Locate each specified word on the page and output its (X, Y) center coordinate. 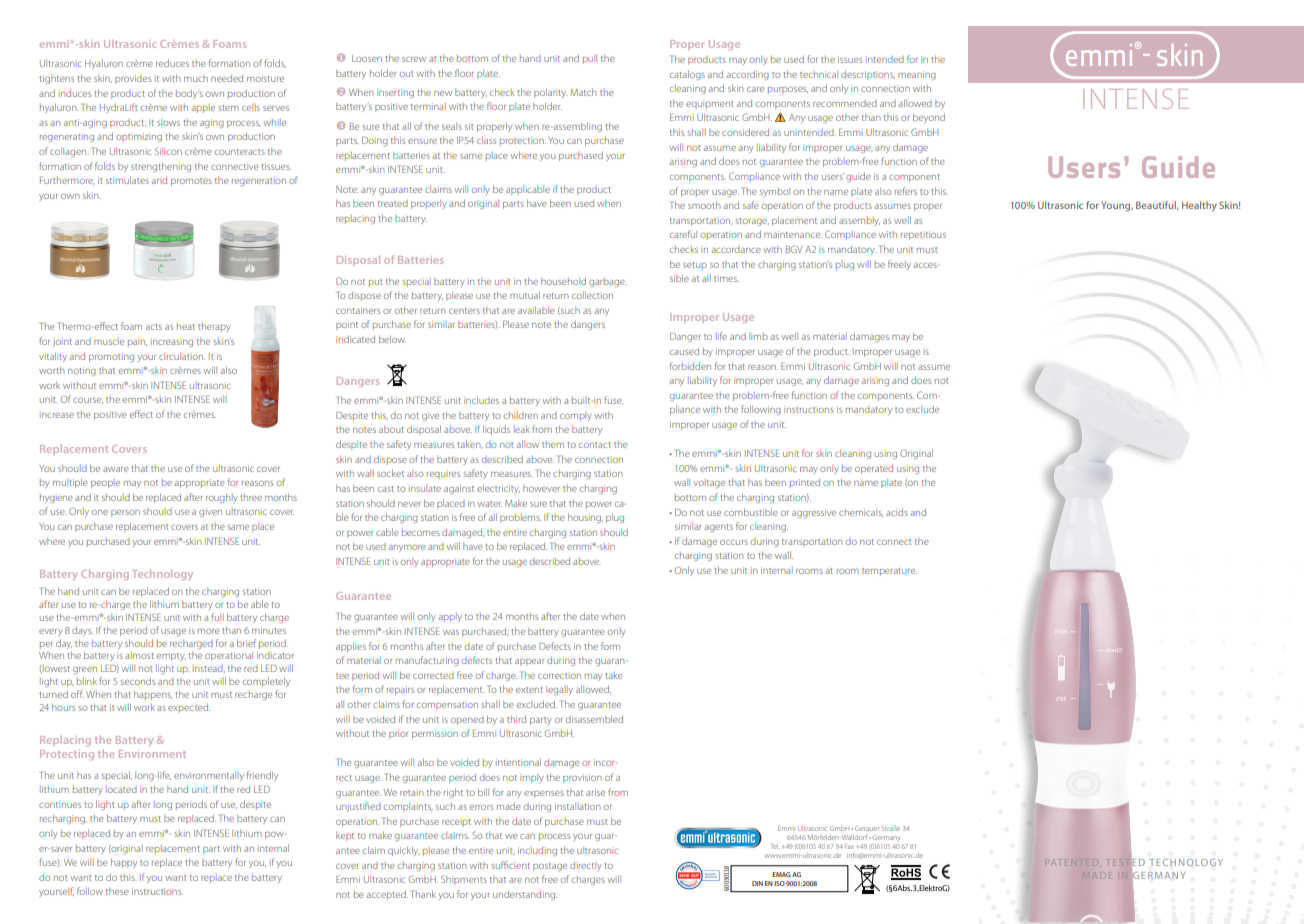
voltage (709, 483)
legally (559, 690)
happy (124, 863)
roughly (222, 498)
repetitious (923, 235)
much (196, 78)
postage (550, 867)
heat (186, 326)
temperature (889, 572)
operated (874, 469)
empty (171, 657)
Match (583, 92)
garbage (608, 282)
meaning (917, 75)
